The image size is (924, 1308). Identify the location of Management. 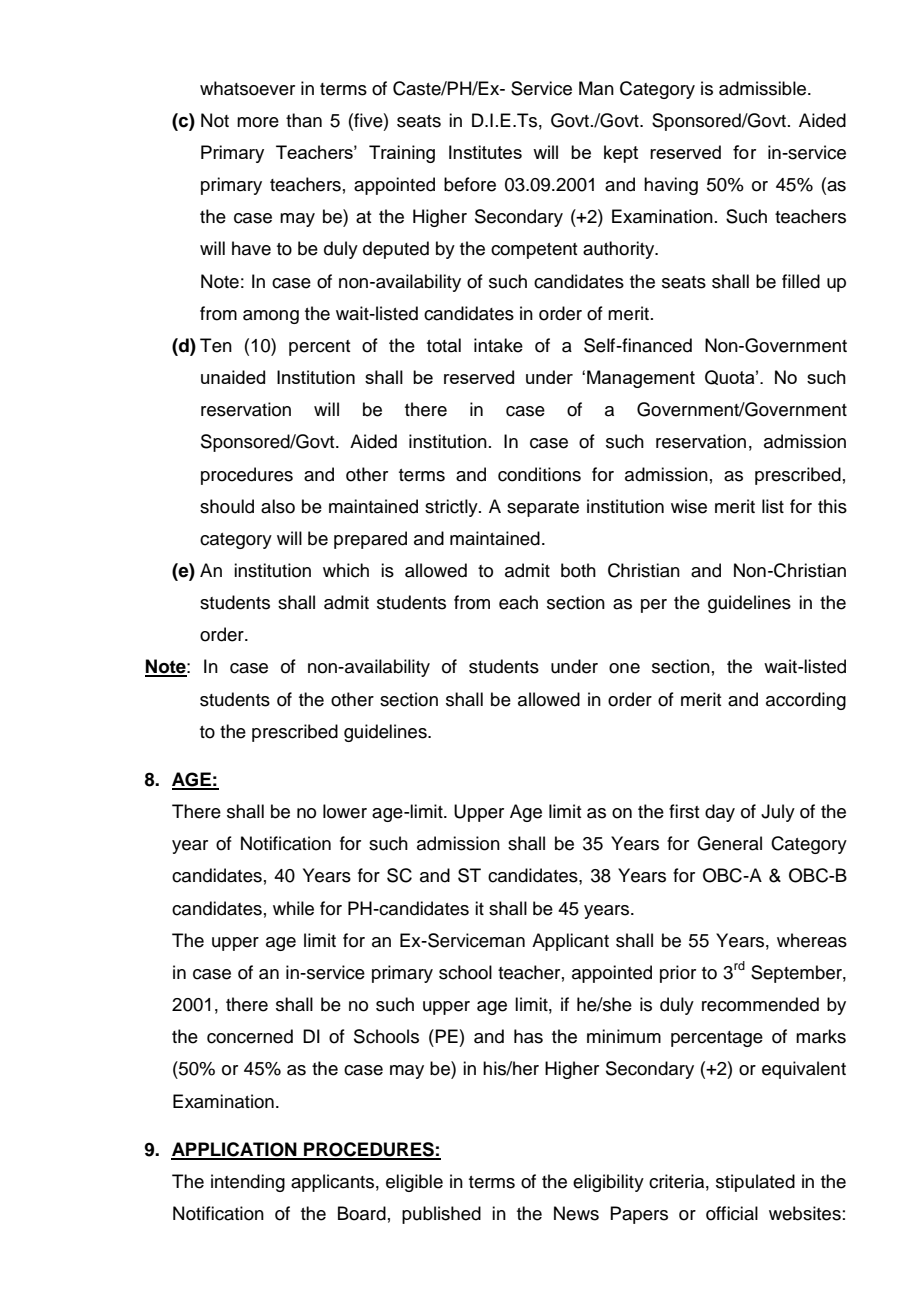
(641, 379).
